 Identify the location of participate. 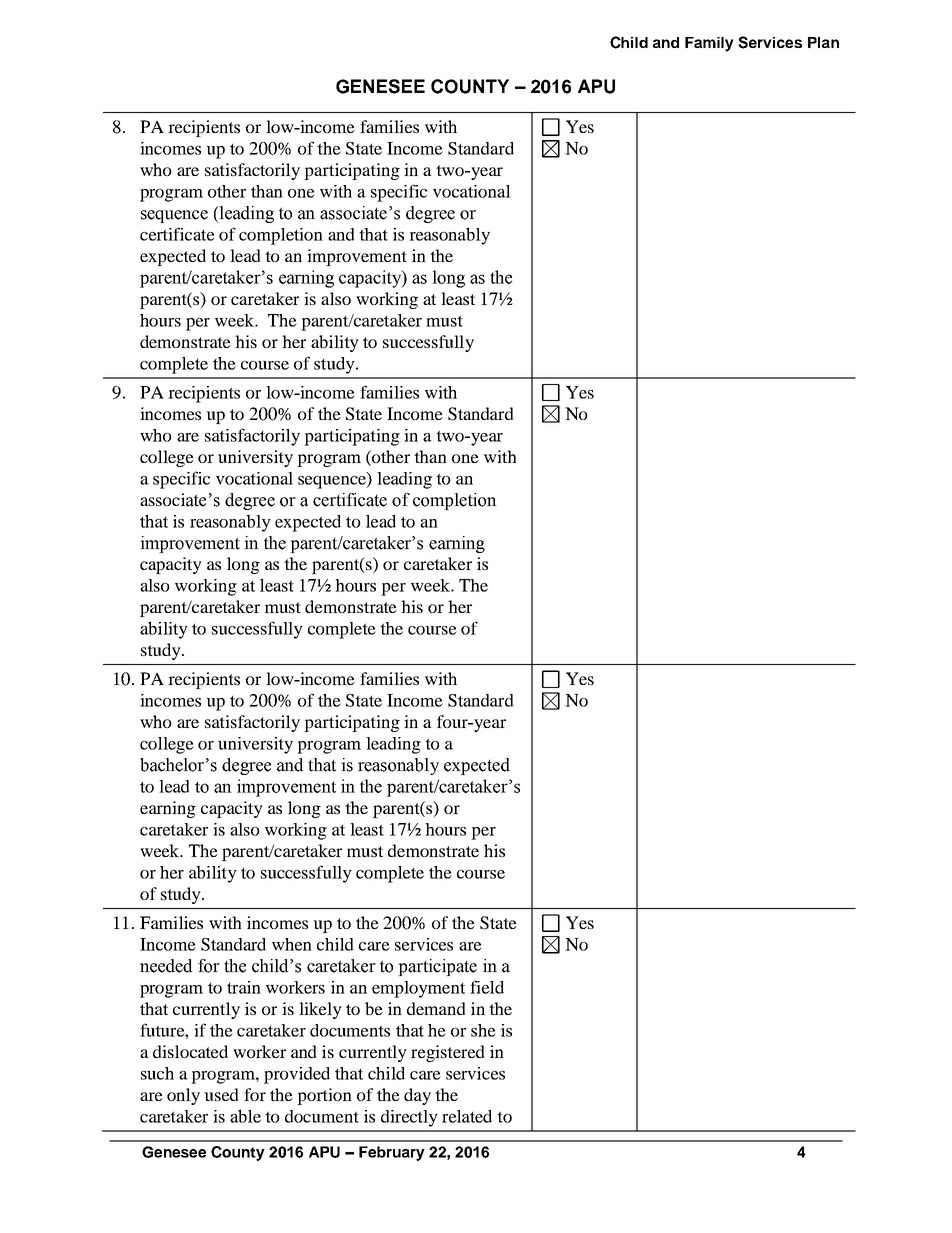
(437, 967).
